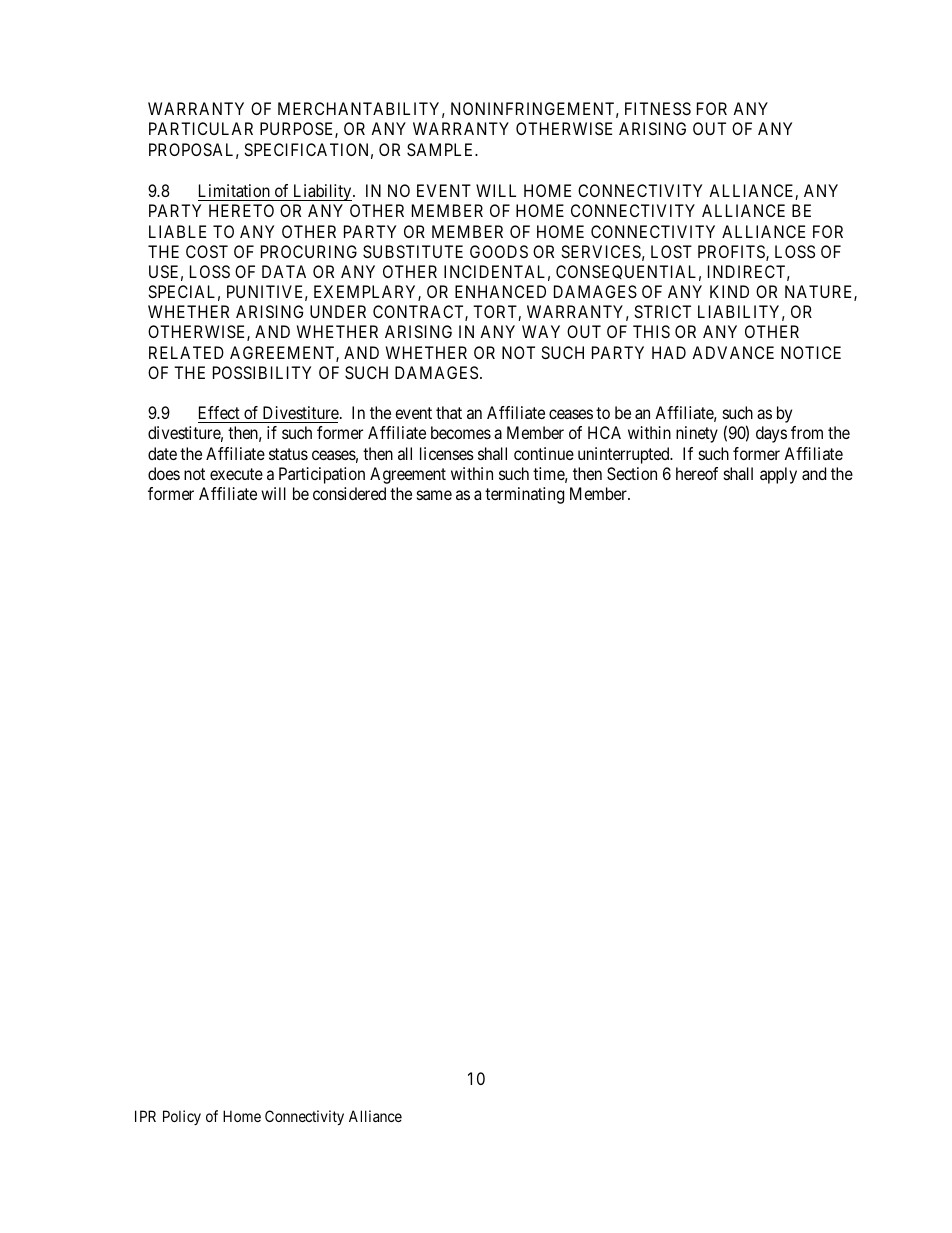 Image resolution: width=952 pixels, height=1233 pixels. I want to click on hereof, so click(697, 473).
